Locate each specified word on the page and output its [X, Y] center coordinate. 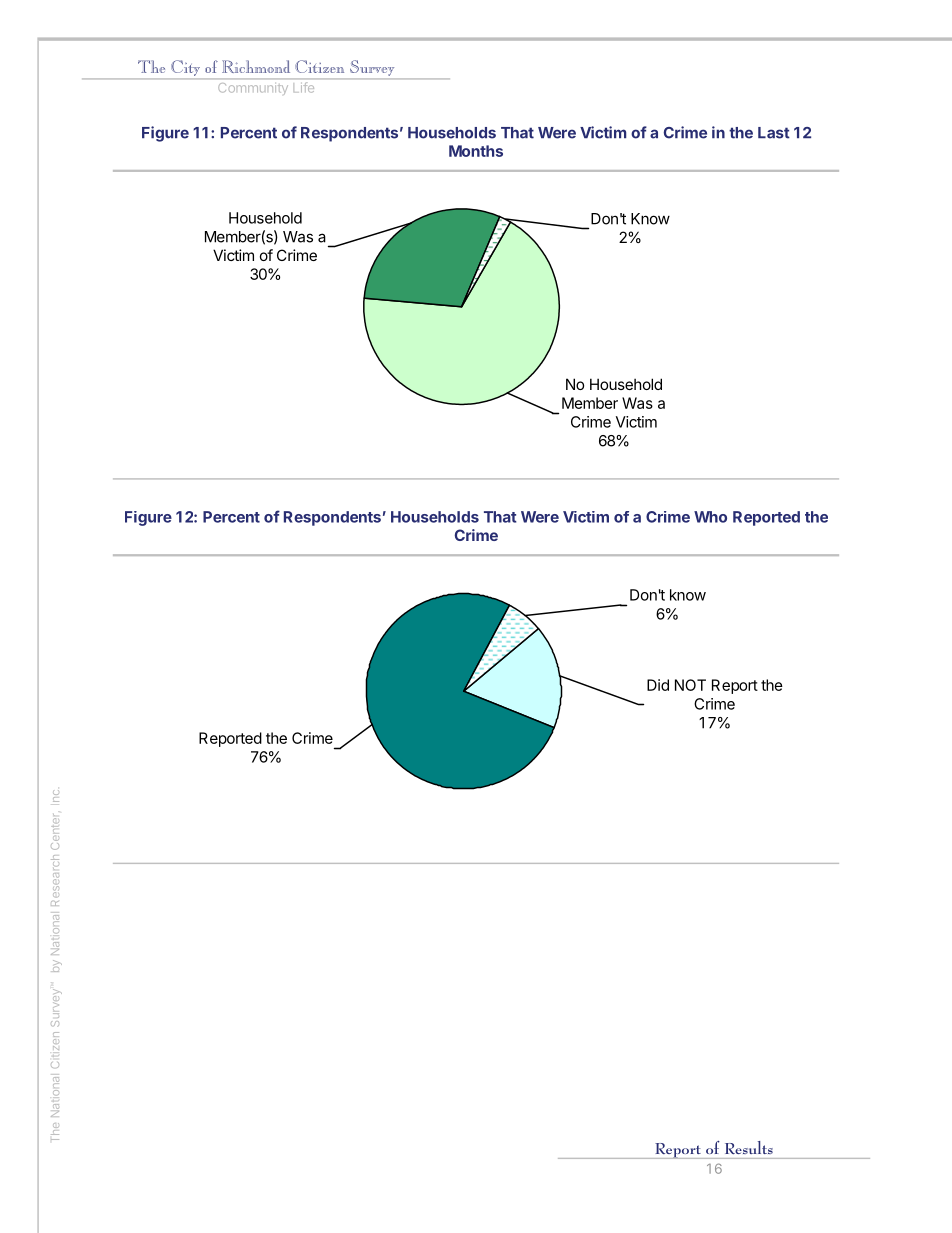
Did [658, 685]
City [186, 68]
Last [774, 133]
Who [710, 517]
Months [476, 151]
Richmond [256, 66]
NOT [690, 685]
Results [749, 1147]
